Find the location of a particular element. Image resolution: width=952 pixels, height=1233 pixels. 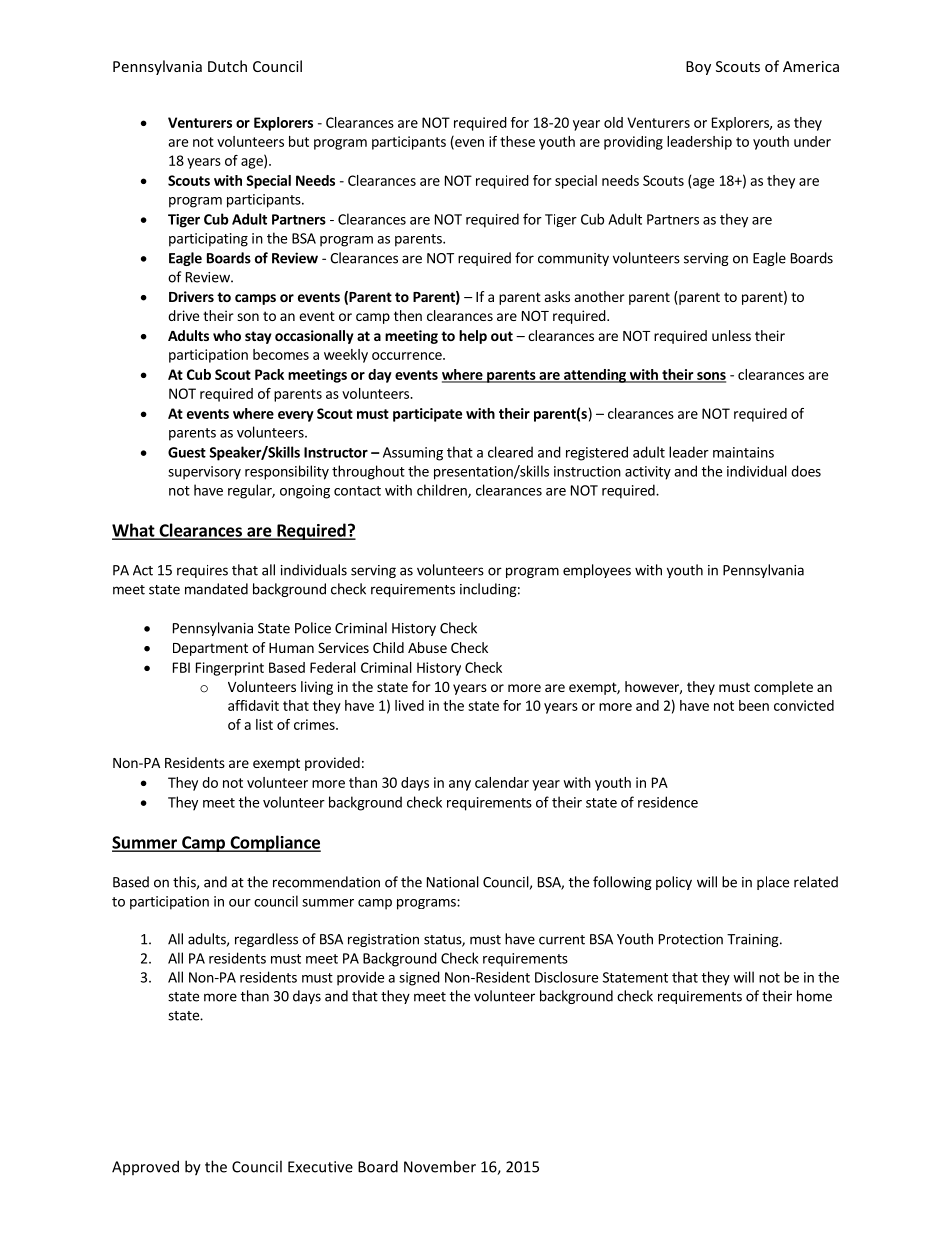

Approved is located at coordinates (145, 1167).
